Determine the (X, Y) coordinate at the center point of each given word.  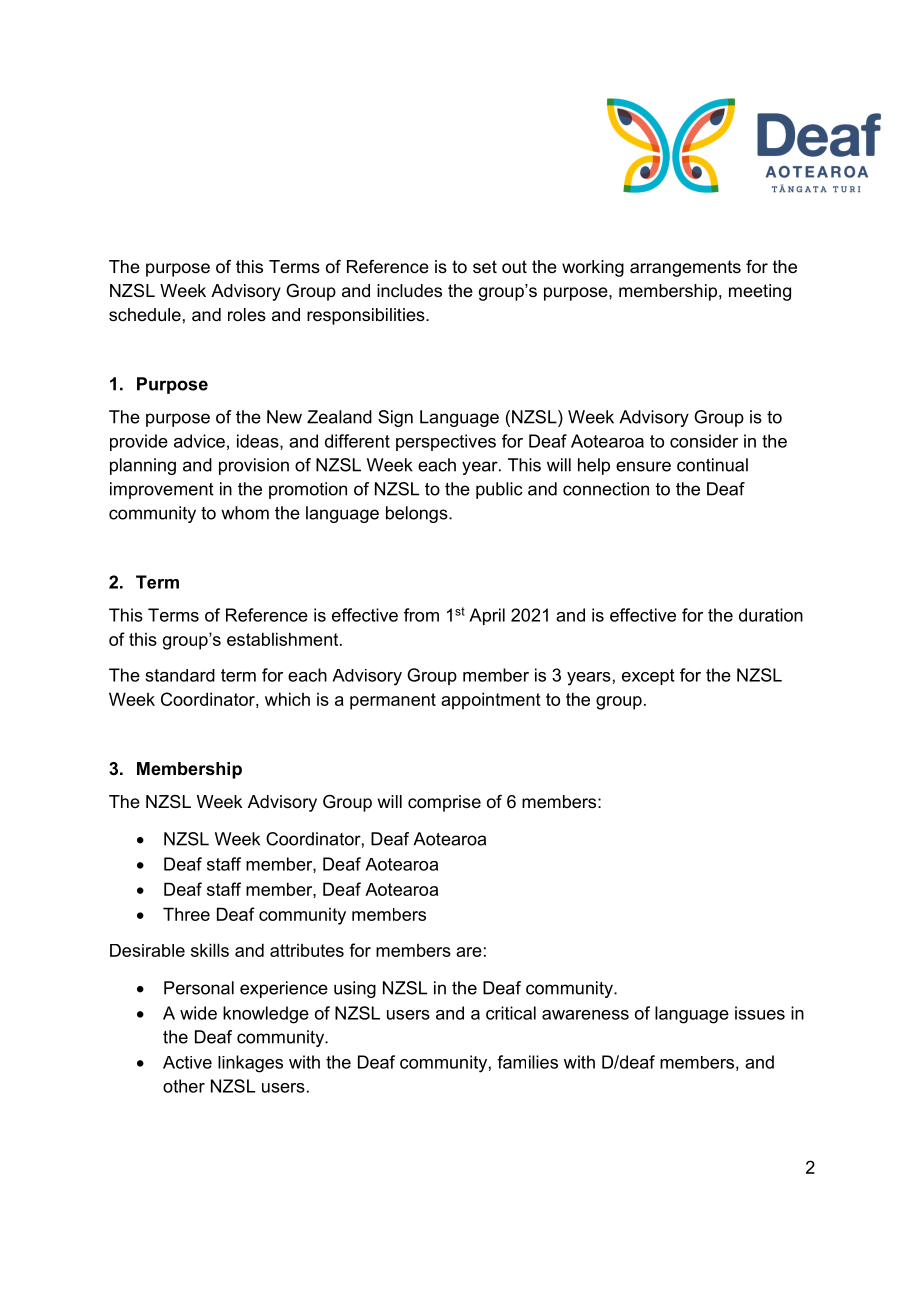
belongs (418, 514)
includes (409, 291)
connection (606, 489)
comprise (444, 803)
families (527, 1062)
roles (247, 315)
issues (760, 1013)
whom (245, 513)
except (648, 677)
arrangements (685, 268)
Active (187, 1062)
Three (186, 914)
